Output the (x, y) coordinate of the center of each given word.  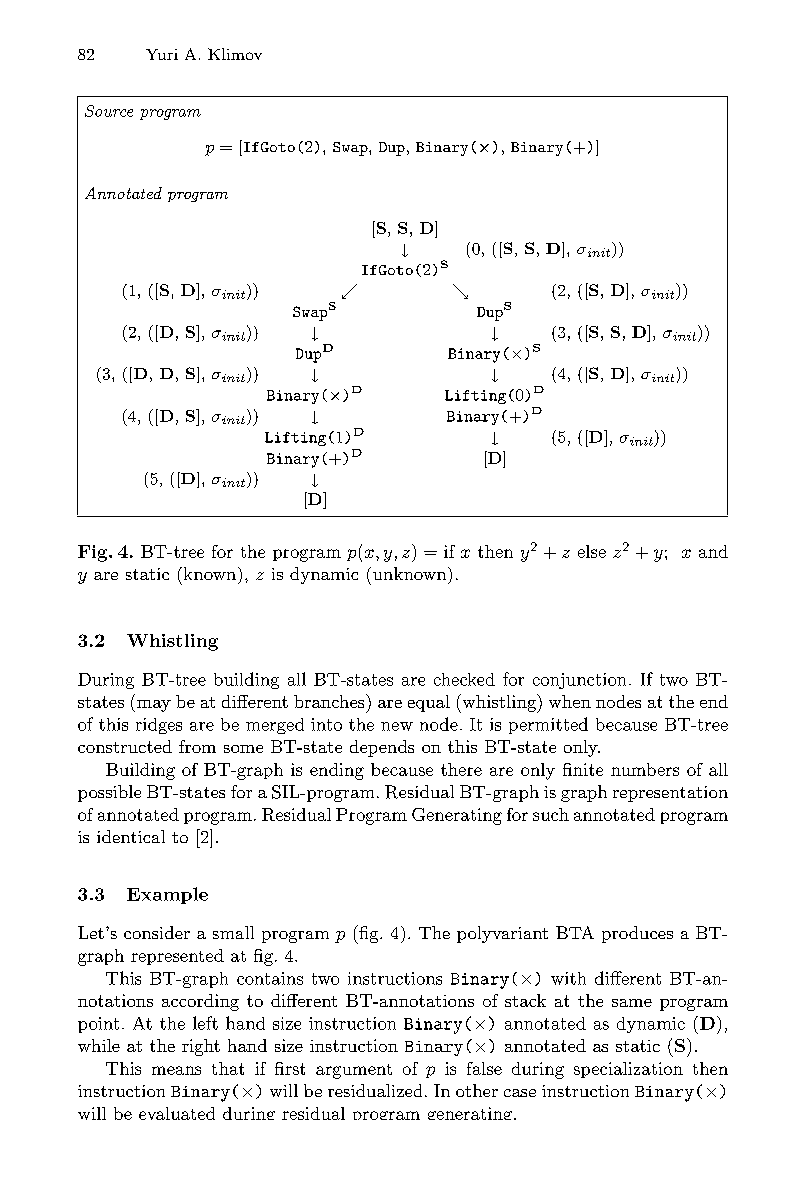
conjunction (579, 681)
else (592, 551)
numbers (645, 769)
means (176, 1070)
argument (354, 1071)
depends (382, 748)
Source (109, 111)
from (197, 746)
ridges (159, 726)
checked (464, 679)
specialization (628, 1070)
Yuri (162, 54)
